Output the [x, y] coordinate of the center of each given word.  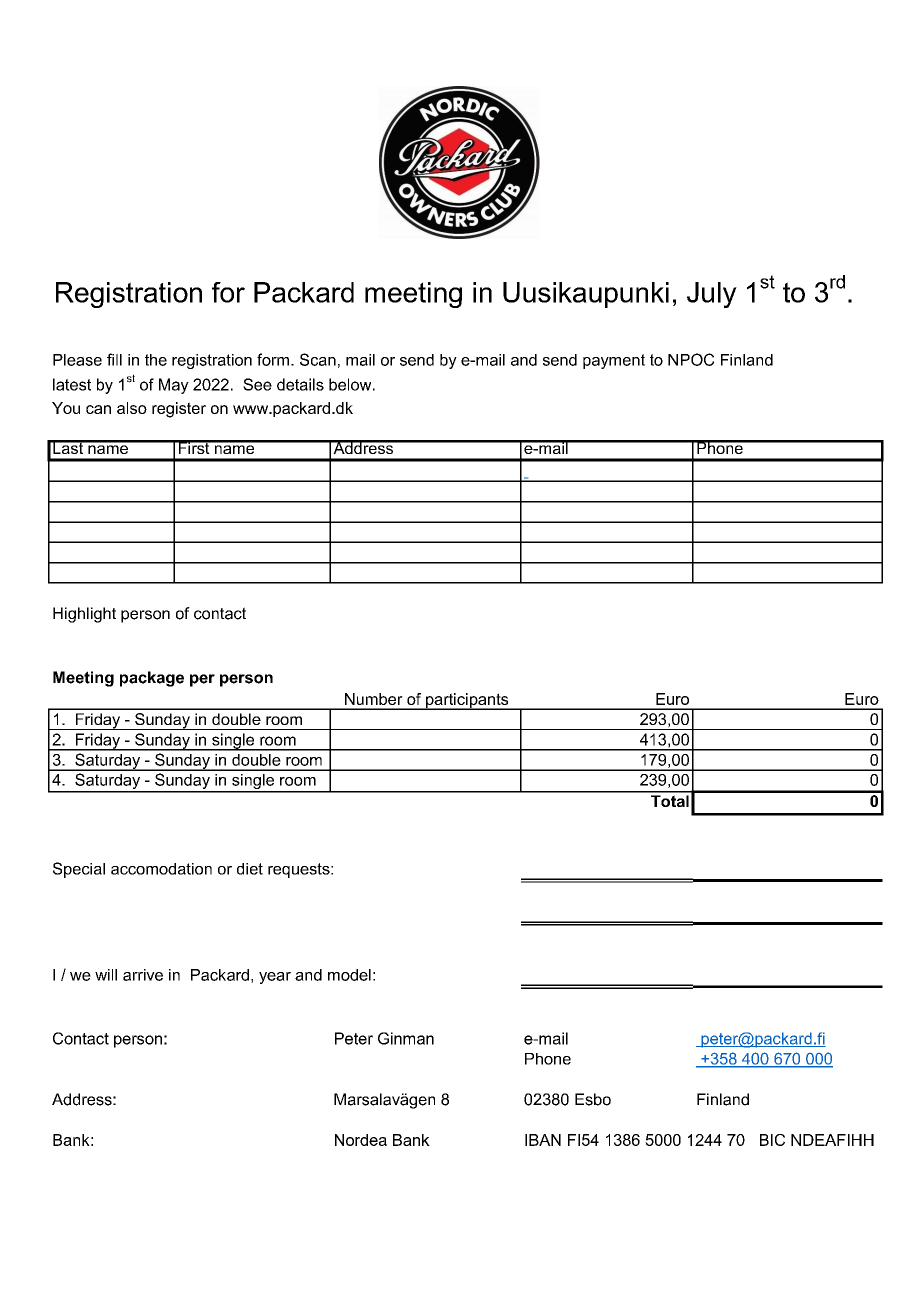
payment [614, 361]
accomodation [161, 869]
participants [467, 701]
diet [250, 869]
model [349, 975]
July [712, 295]
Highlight [84, 615]
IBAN [543, 1140]
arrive [143, 975]
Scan [318, 359]
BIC [772, 1140]
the [156, 360]
